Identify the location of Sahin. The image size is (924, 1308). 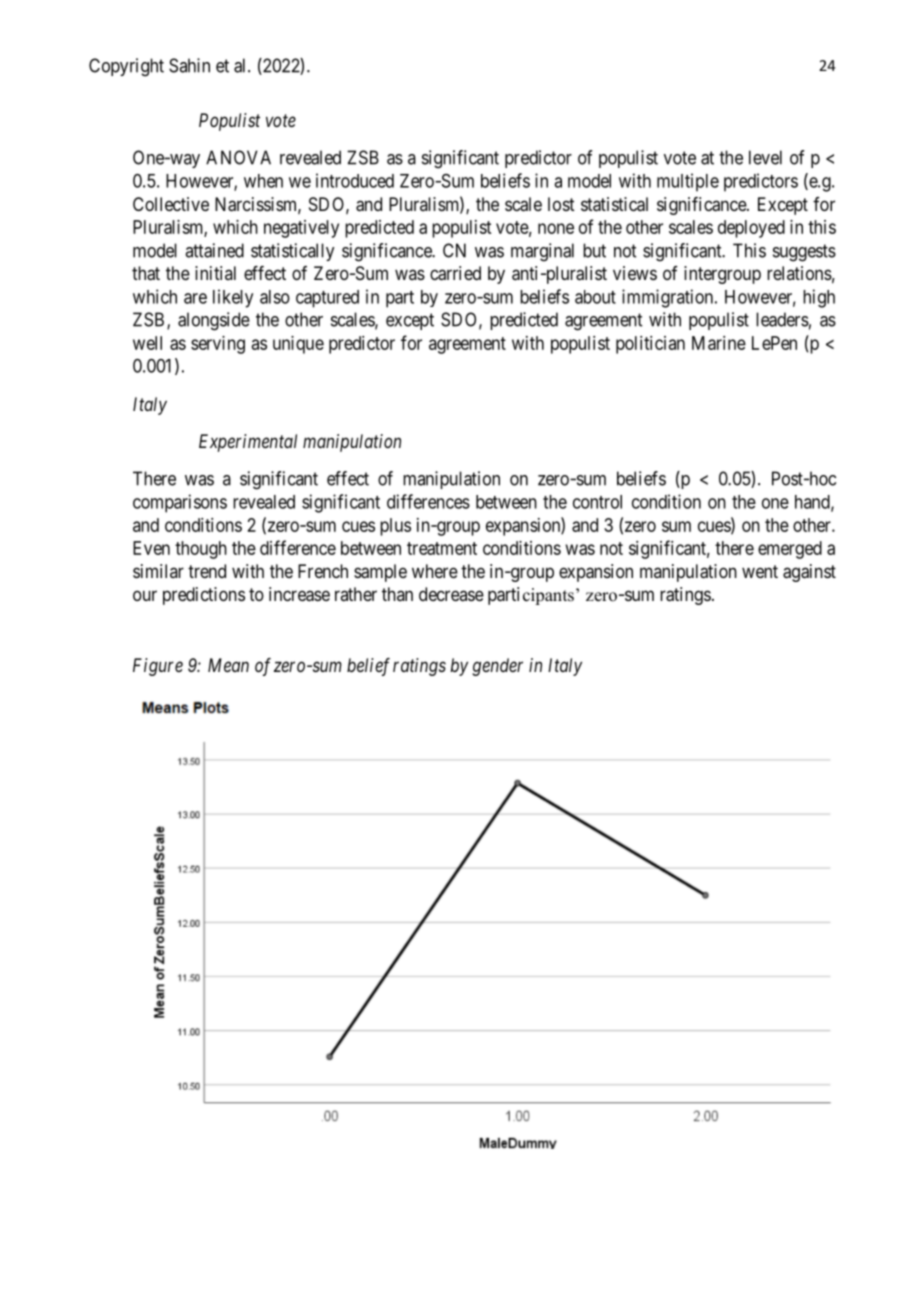
(189, 65).
